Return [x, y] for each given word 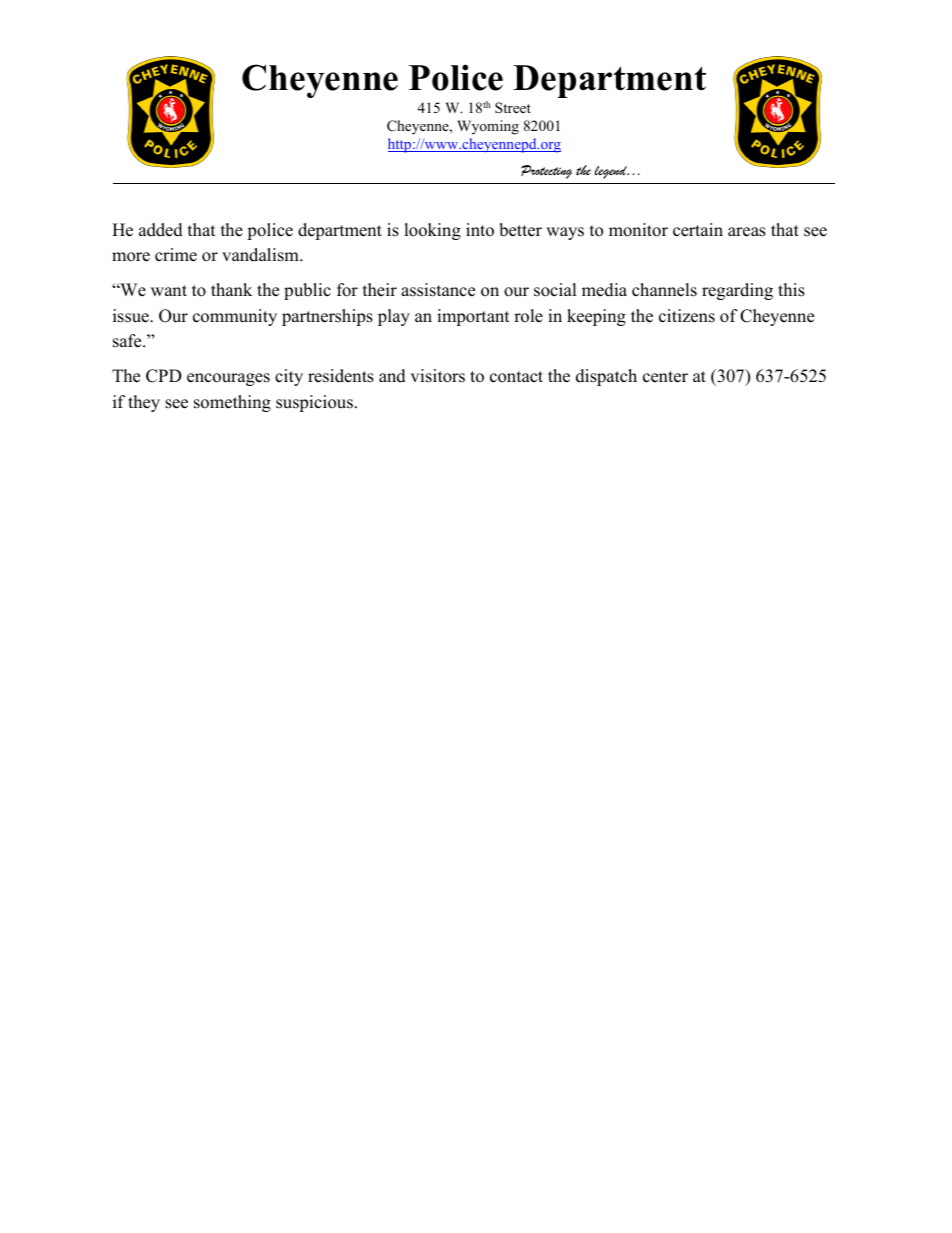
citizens [687, 316]
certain [698, 230]
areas [747, 232]
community [235, 317]
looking [432, 231]
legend [611, 172]
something [232, 403]
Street [513, 108]
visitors [437, 376]
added [161, 230]
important [473, 317]
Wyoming [488, 127]
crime [176, 255]
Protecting [546, 172]
